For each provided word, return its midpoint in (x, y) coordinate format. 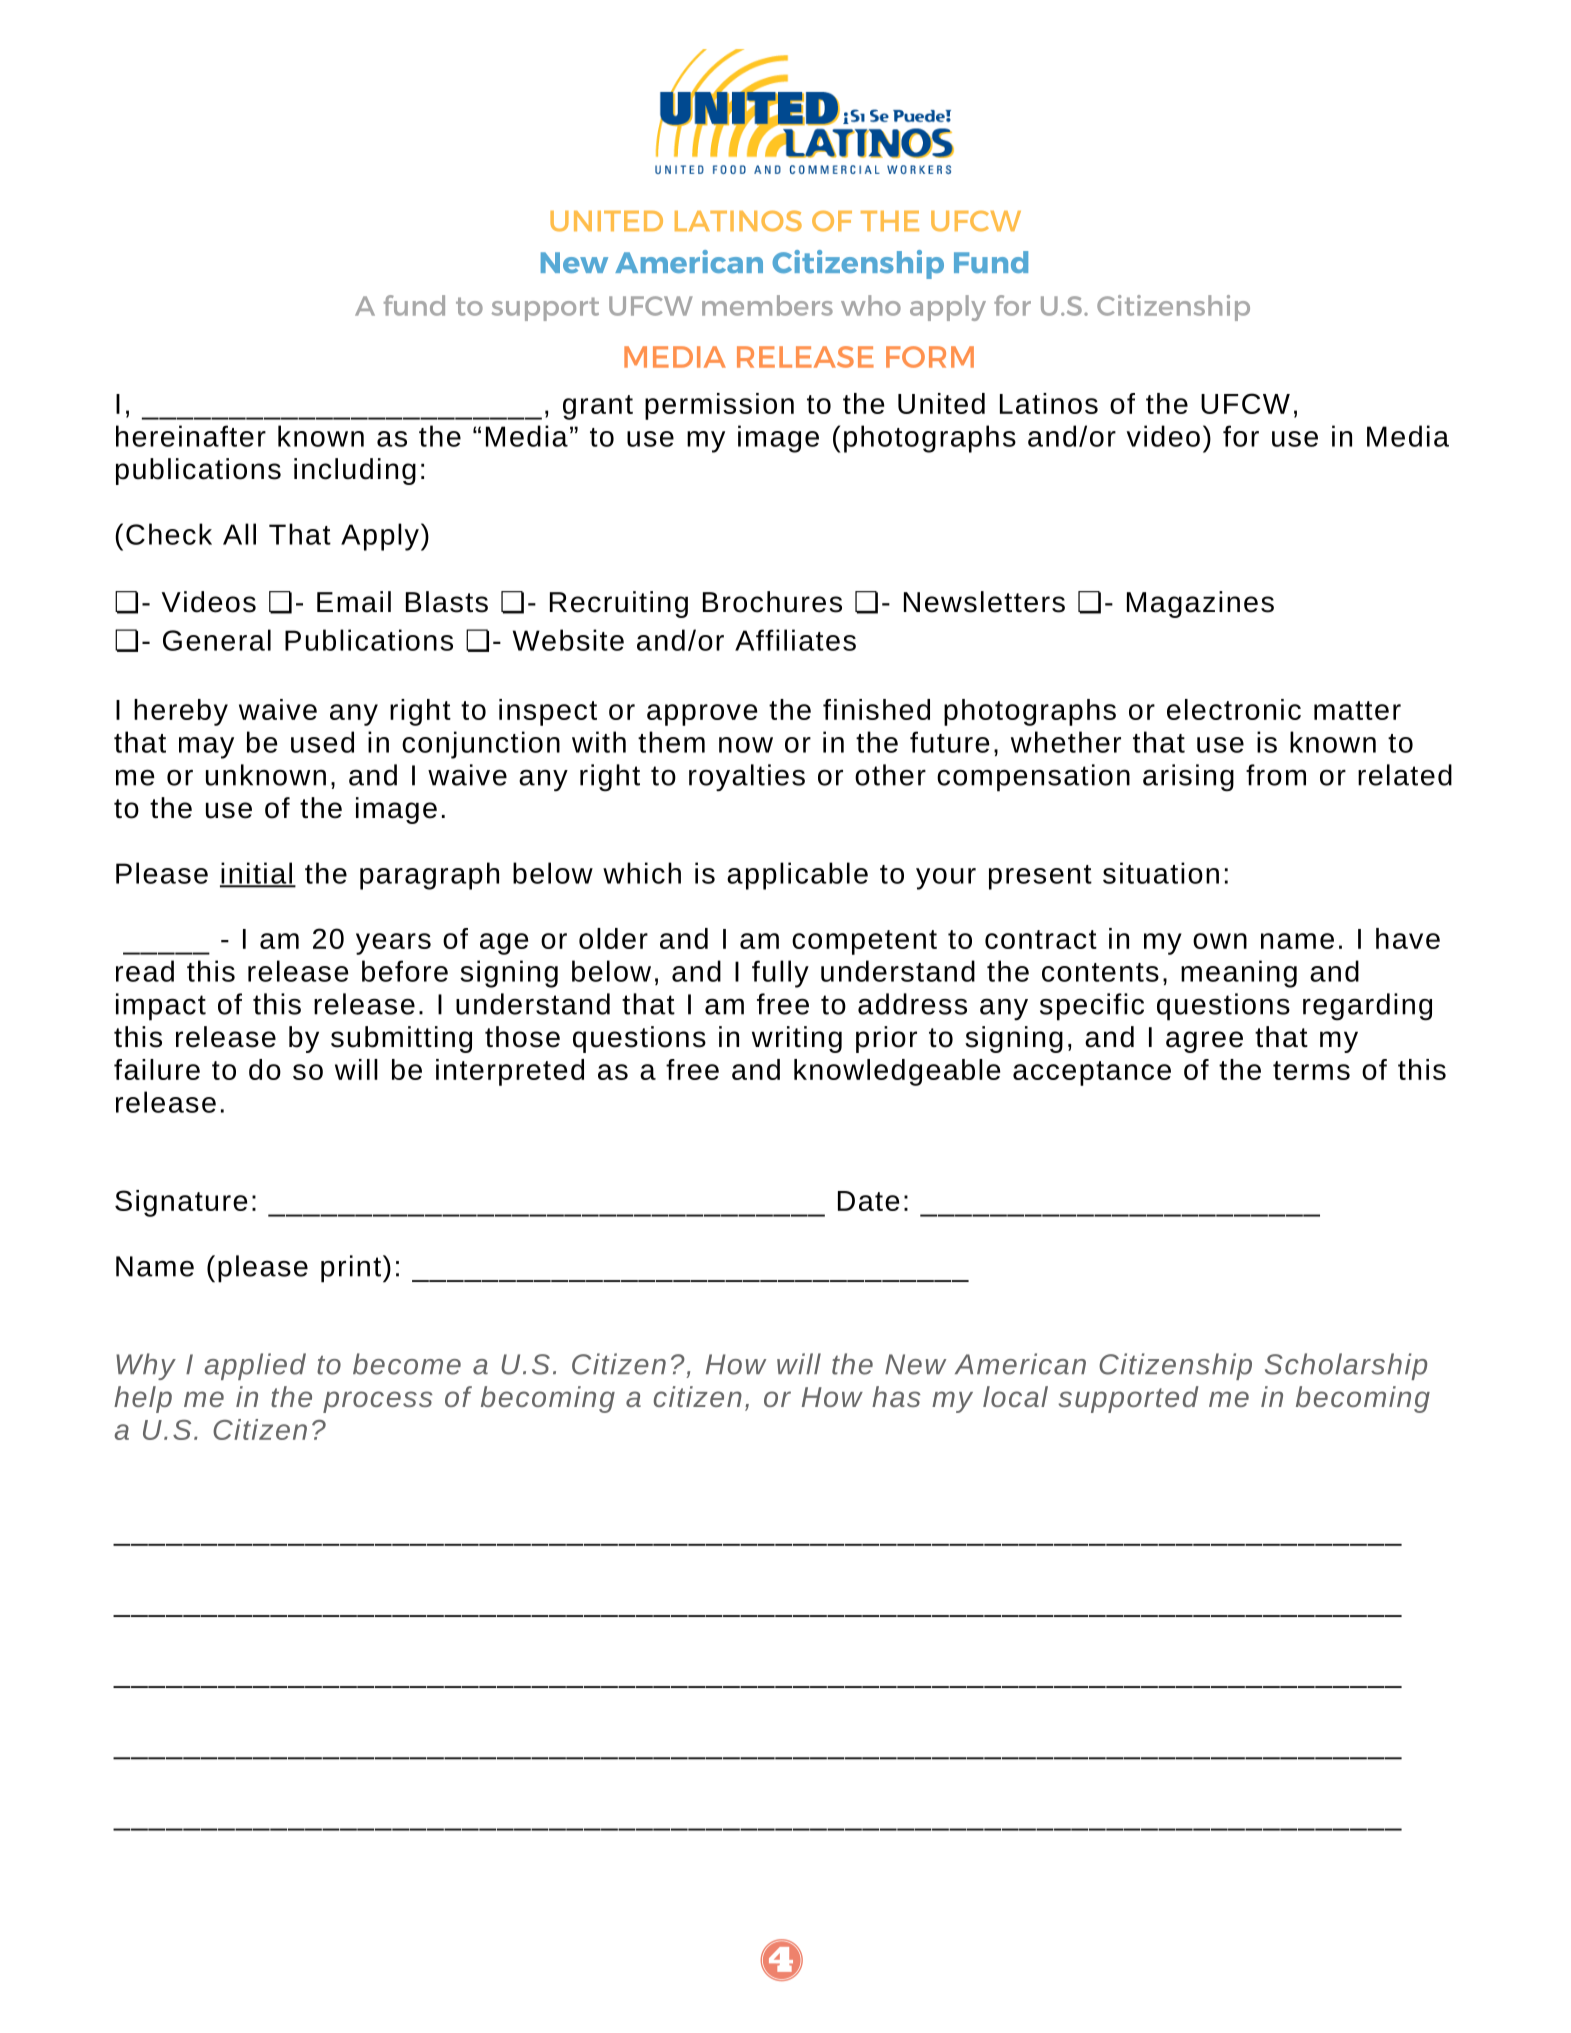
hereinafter (191, 436)
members (767, 305)
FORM (930, 357)
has (896, 1396)
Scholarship (1346, 1366)
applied (255, 1366)
